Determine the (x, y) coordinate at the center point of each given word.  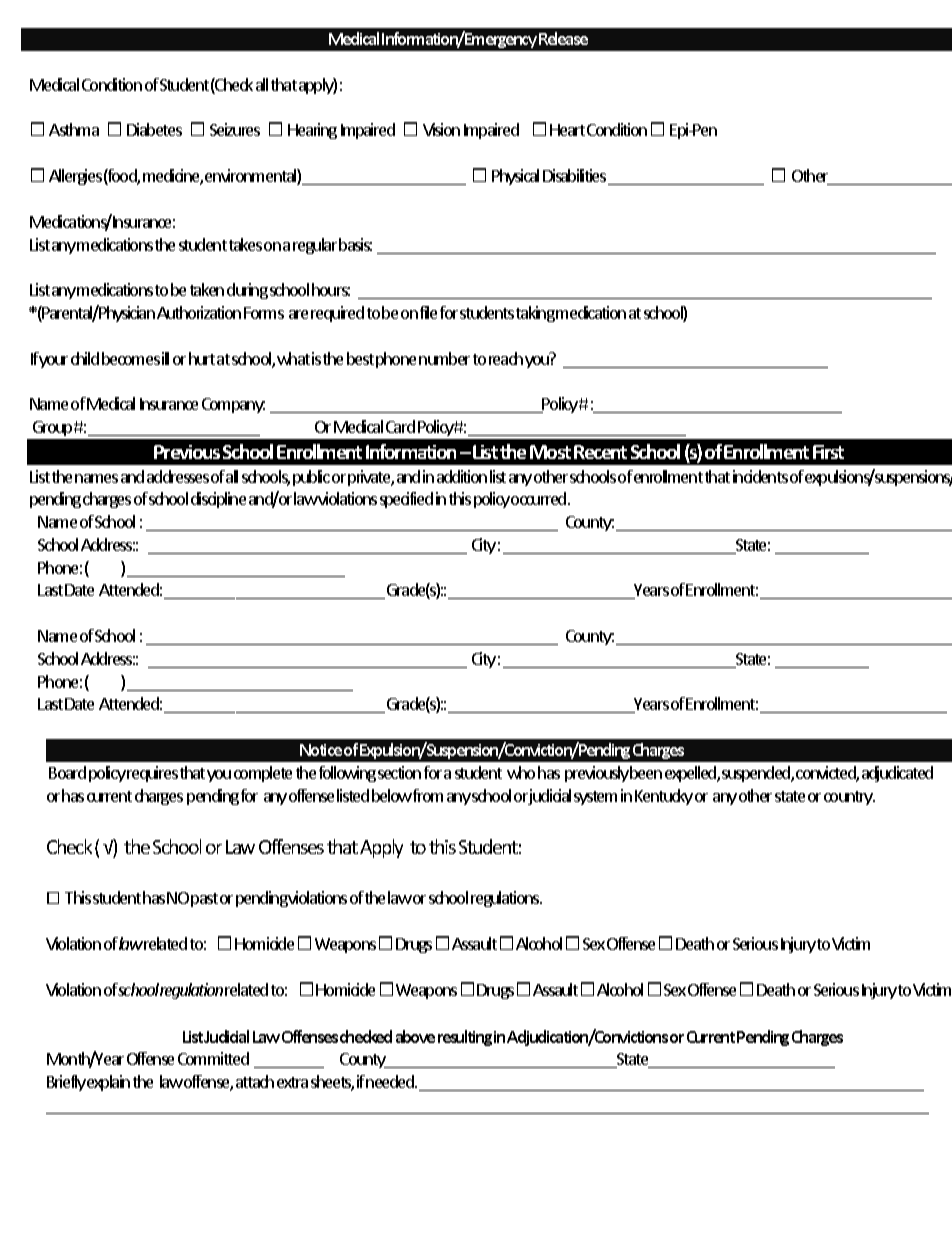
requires (152, 774)
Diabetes (154, 129)
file (428, 312)
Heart (567, 130)
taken (207, 289)
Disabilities (576, 177)
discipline (218, 500)
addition (462, 476)
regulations (506, 899)
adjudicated (897, 774)
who (521, 772)
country (849, 798)
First (828, 452)
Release (563, 38)
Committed (213, 1058)
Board (67, 772)
